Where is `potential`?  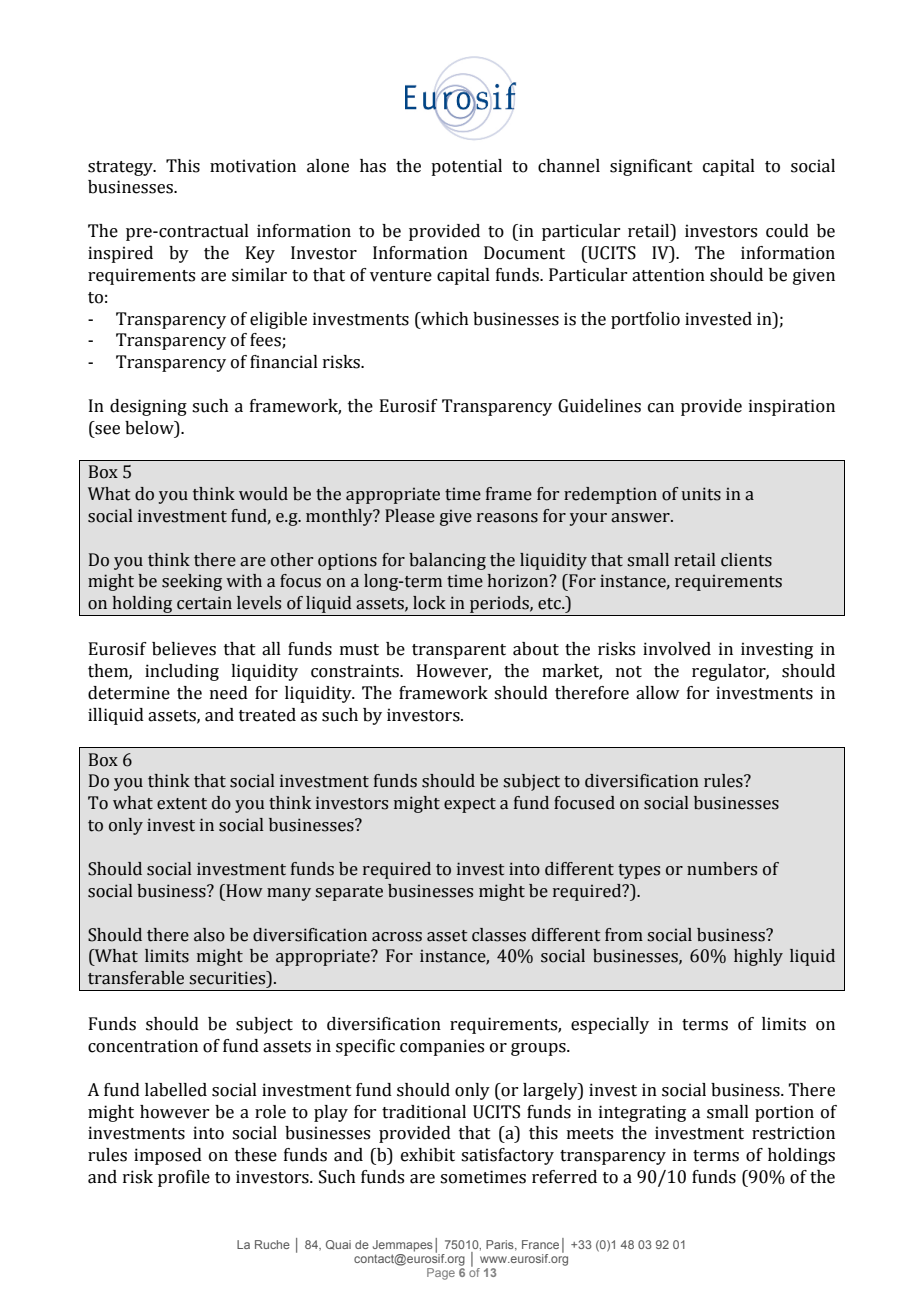
potential is located at coordinates (466, 167).
